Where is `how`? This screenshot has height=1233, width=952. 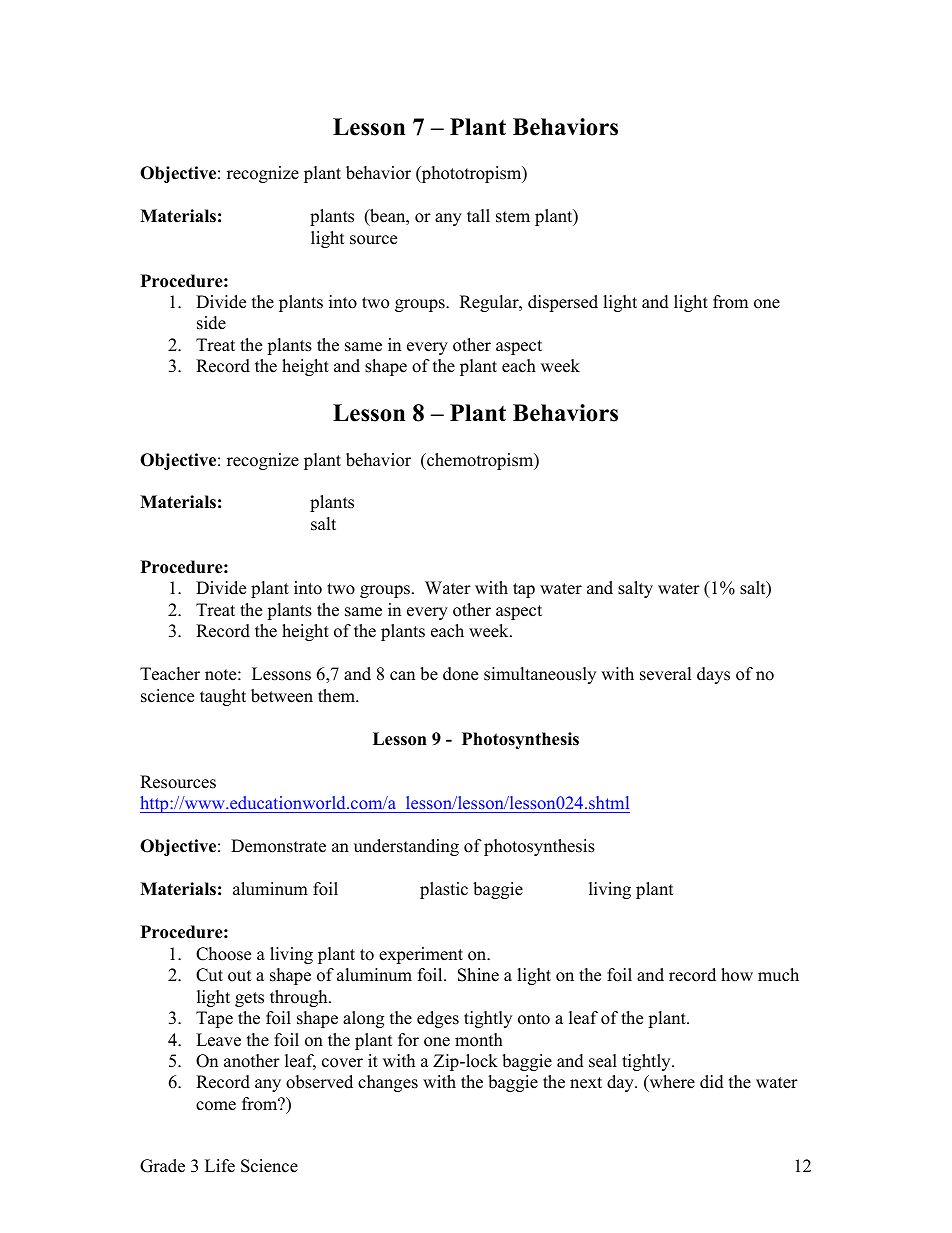
how is located at coordinates (737, 975).
